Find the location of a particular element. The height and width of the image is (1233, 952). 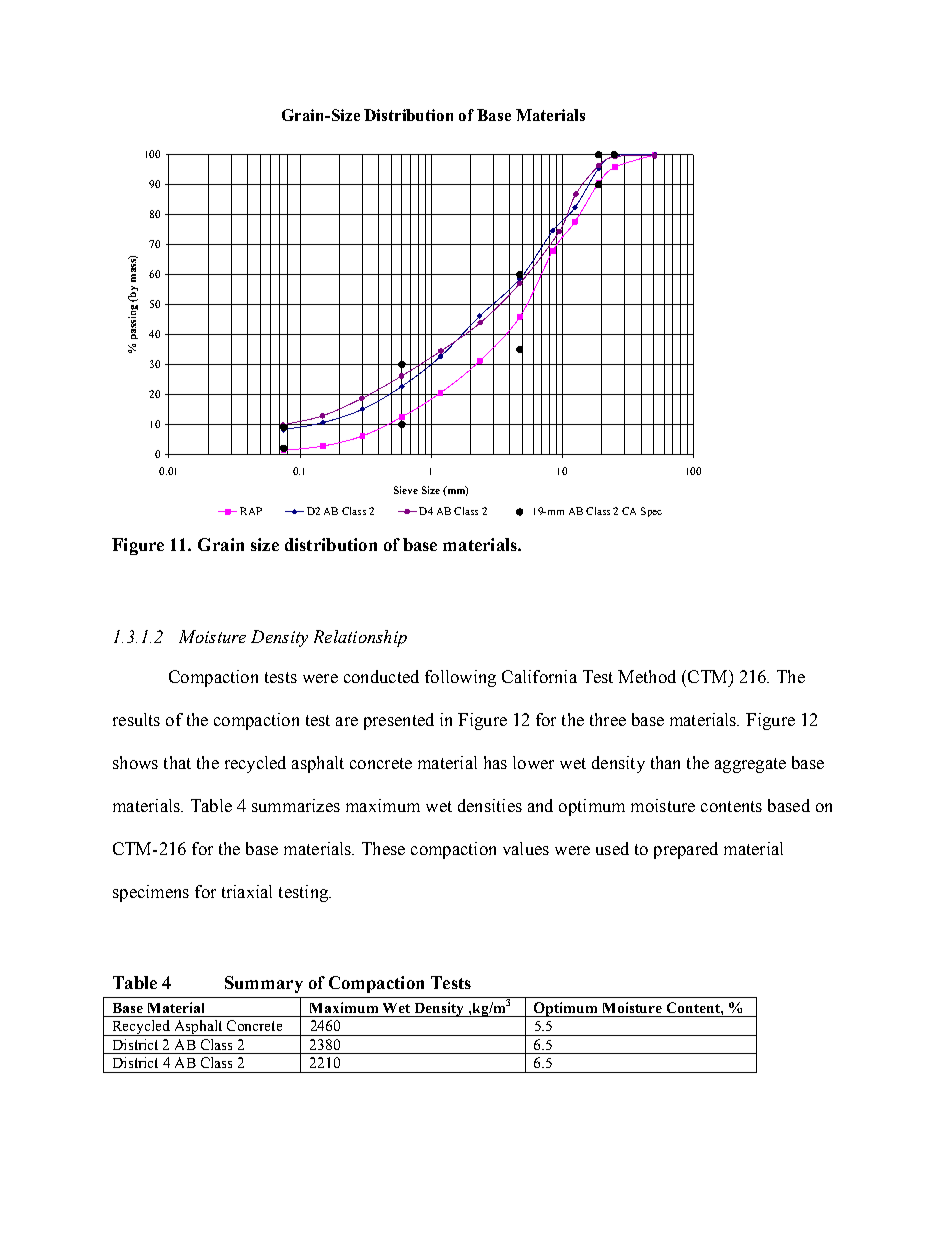

densities is located at coordinates (490, 805).
